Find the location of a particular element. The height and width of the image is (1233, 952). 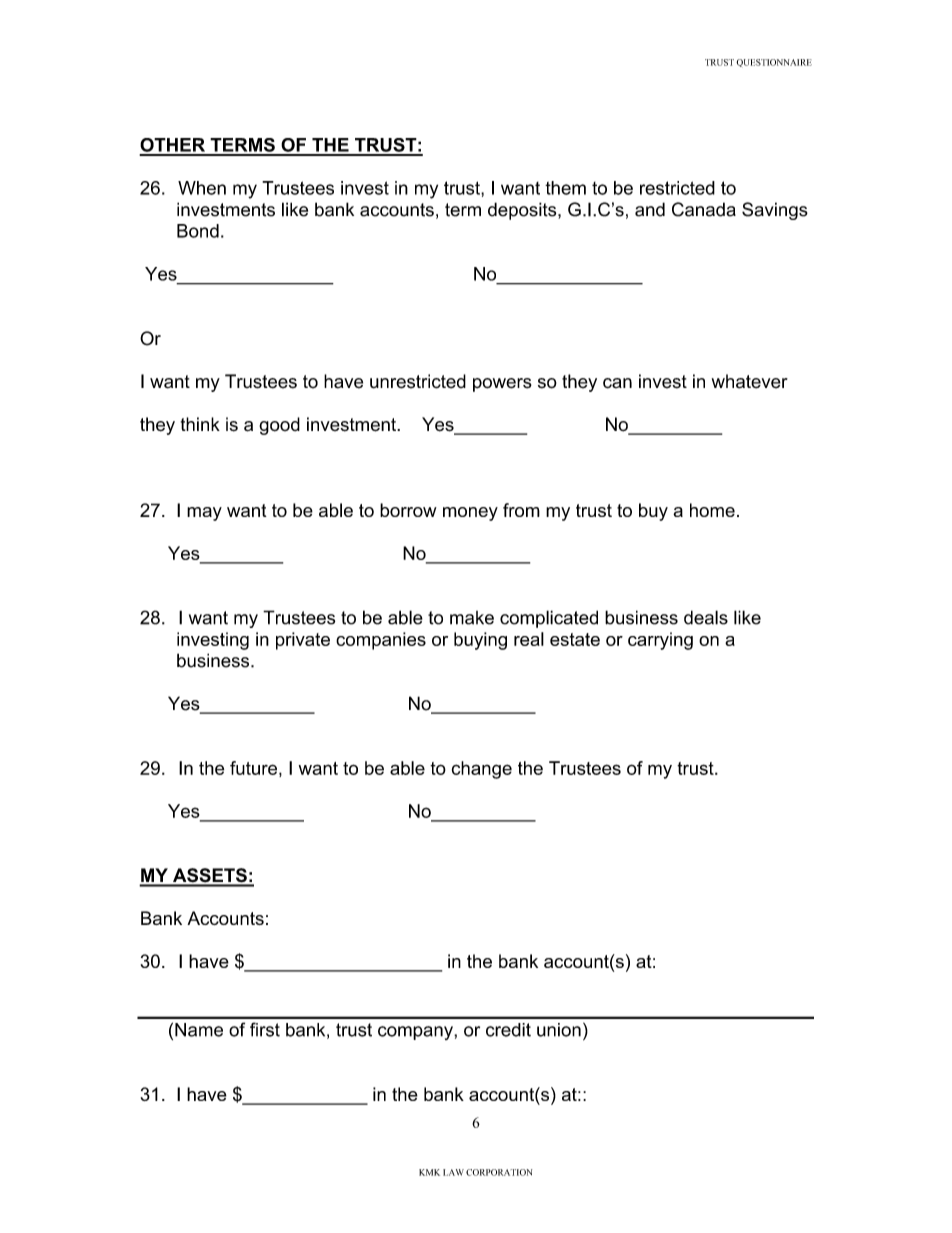

home is located at coordinates (712, 510).
